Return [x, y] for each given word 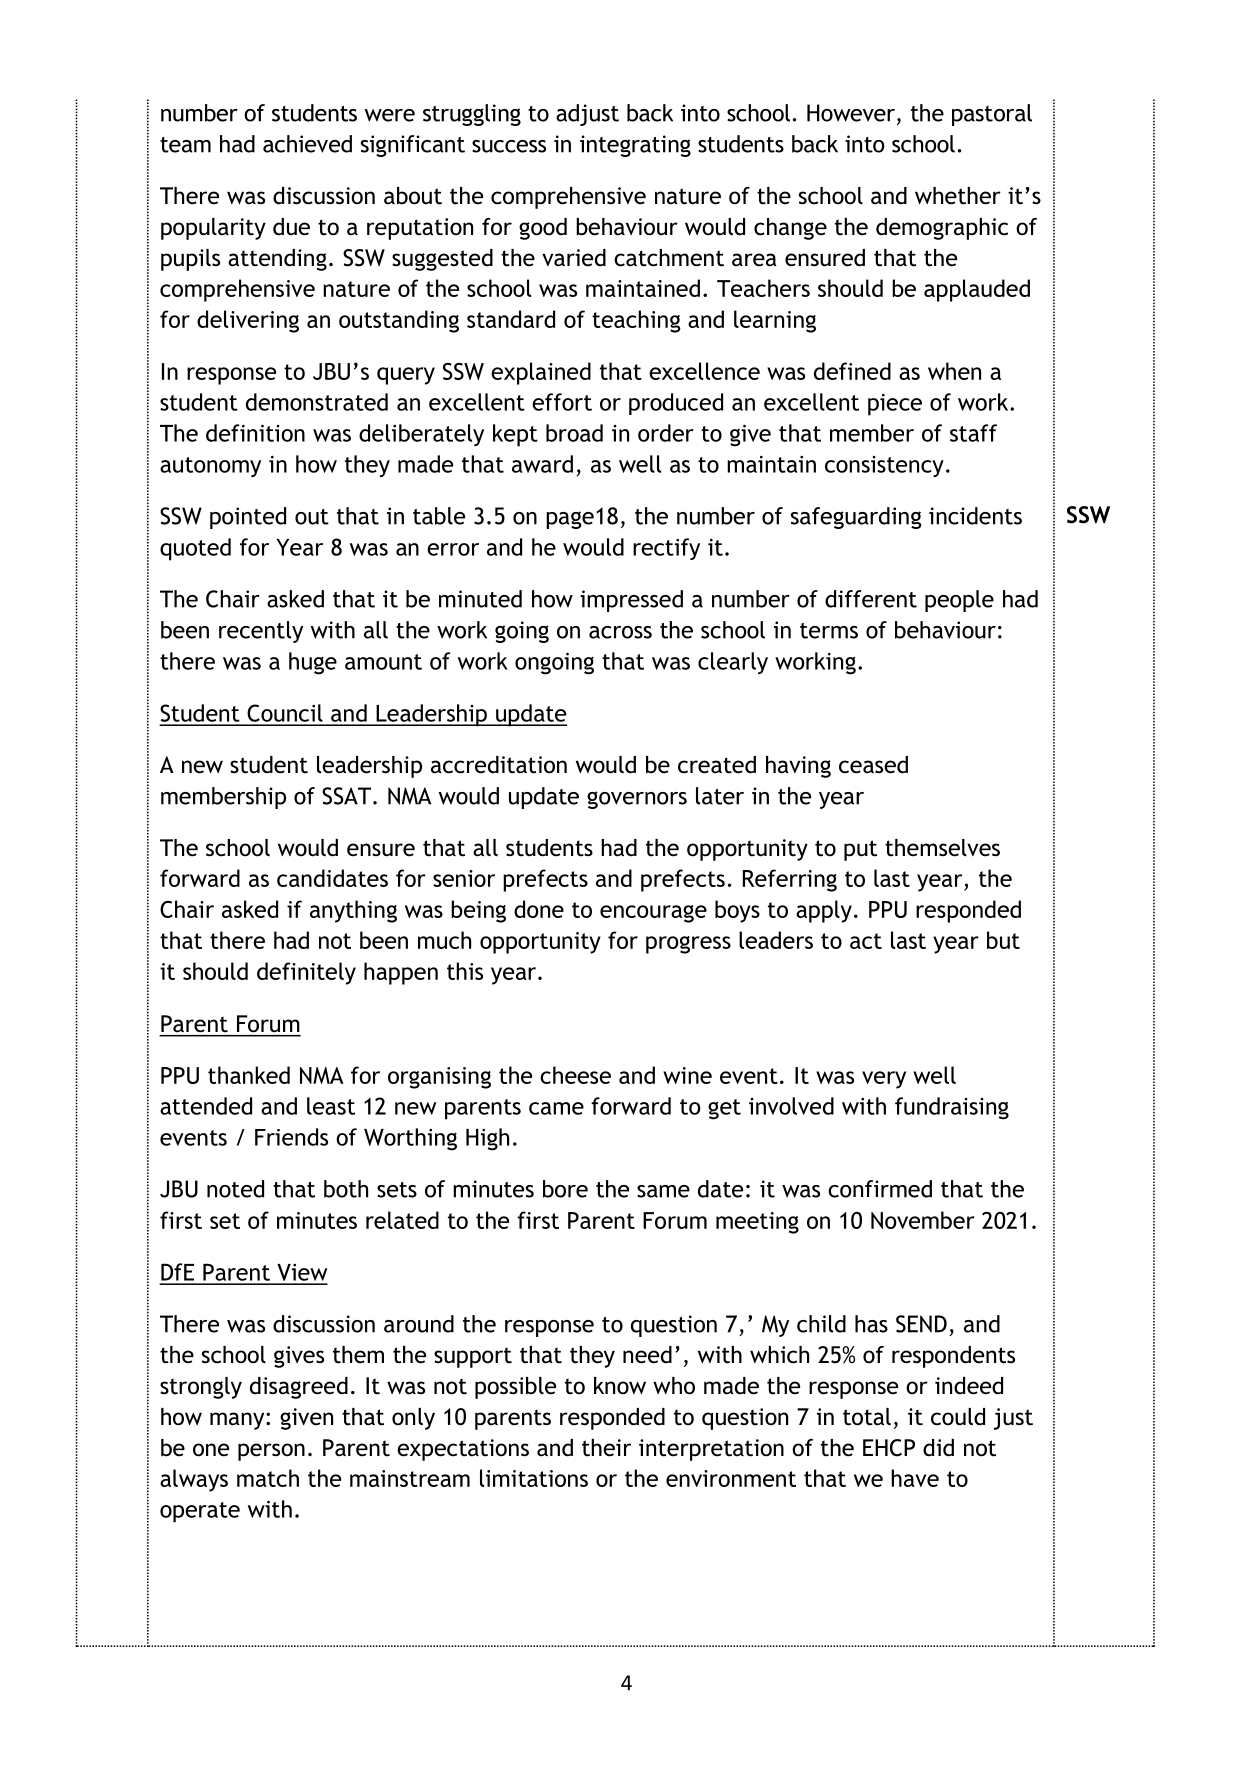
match [268, 1478]
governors [637, 800]
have [915, 1478]
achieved [307, 144]
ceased [873, 765]
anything [353, 911]
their [606, 1448]
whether [958, 196]
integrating [635, 146]
